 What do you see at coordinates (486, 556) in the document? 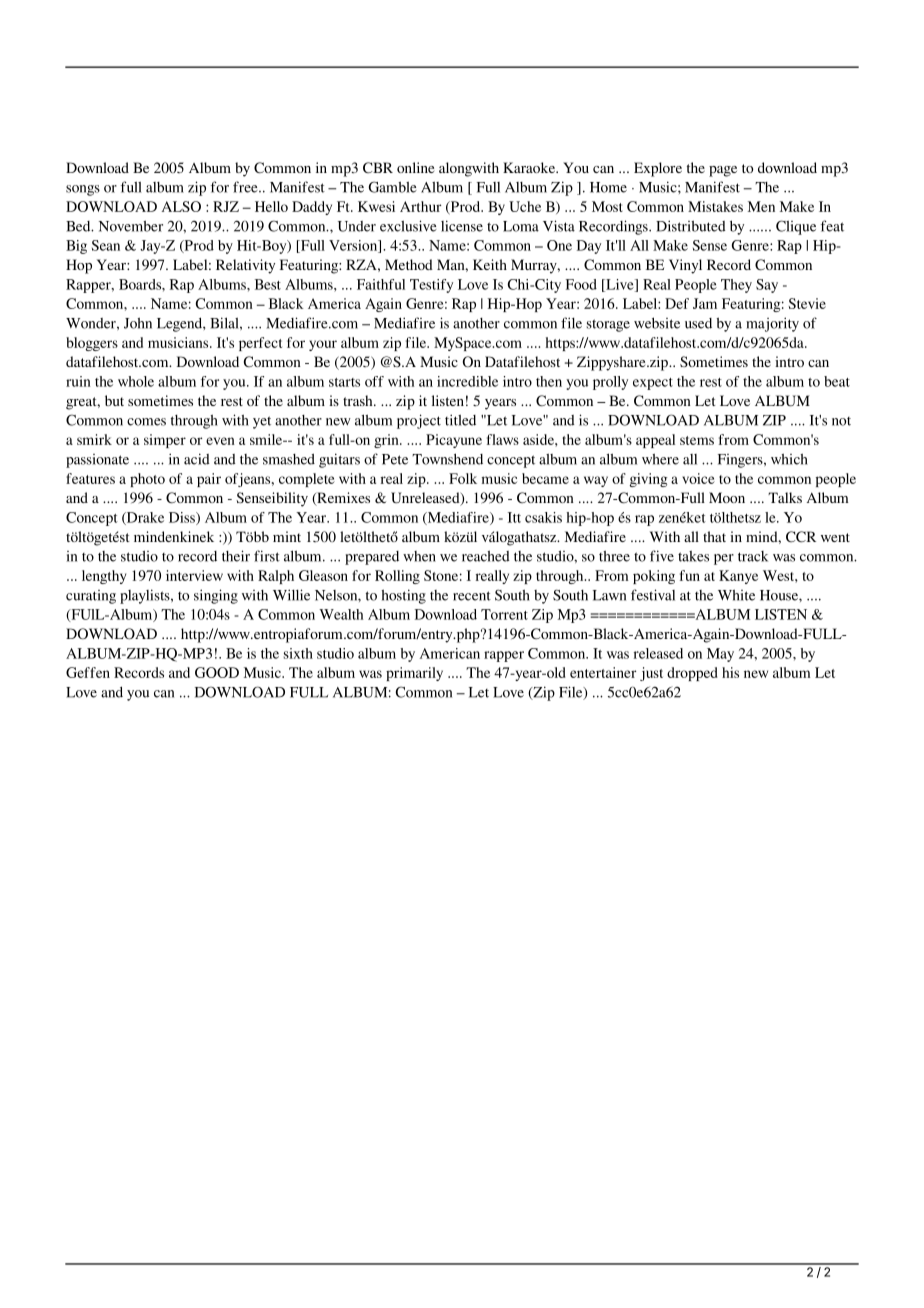
I see `reached` at bounding box center [486, 556].
